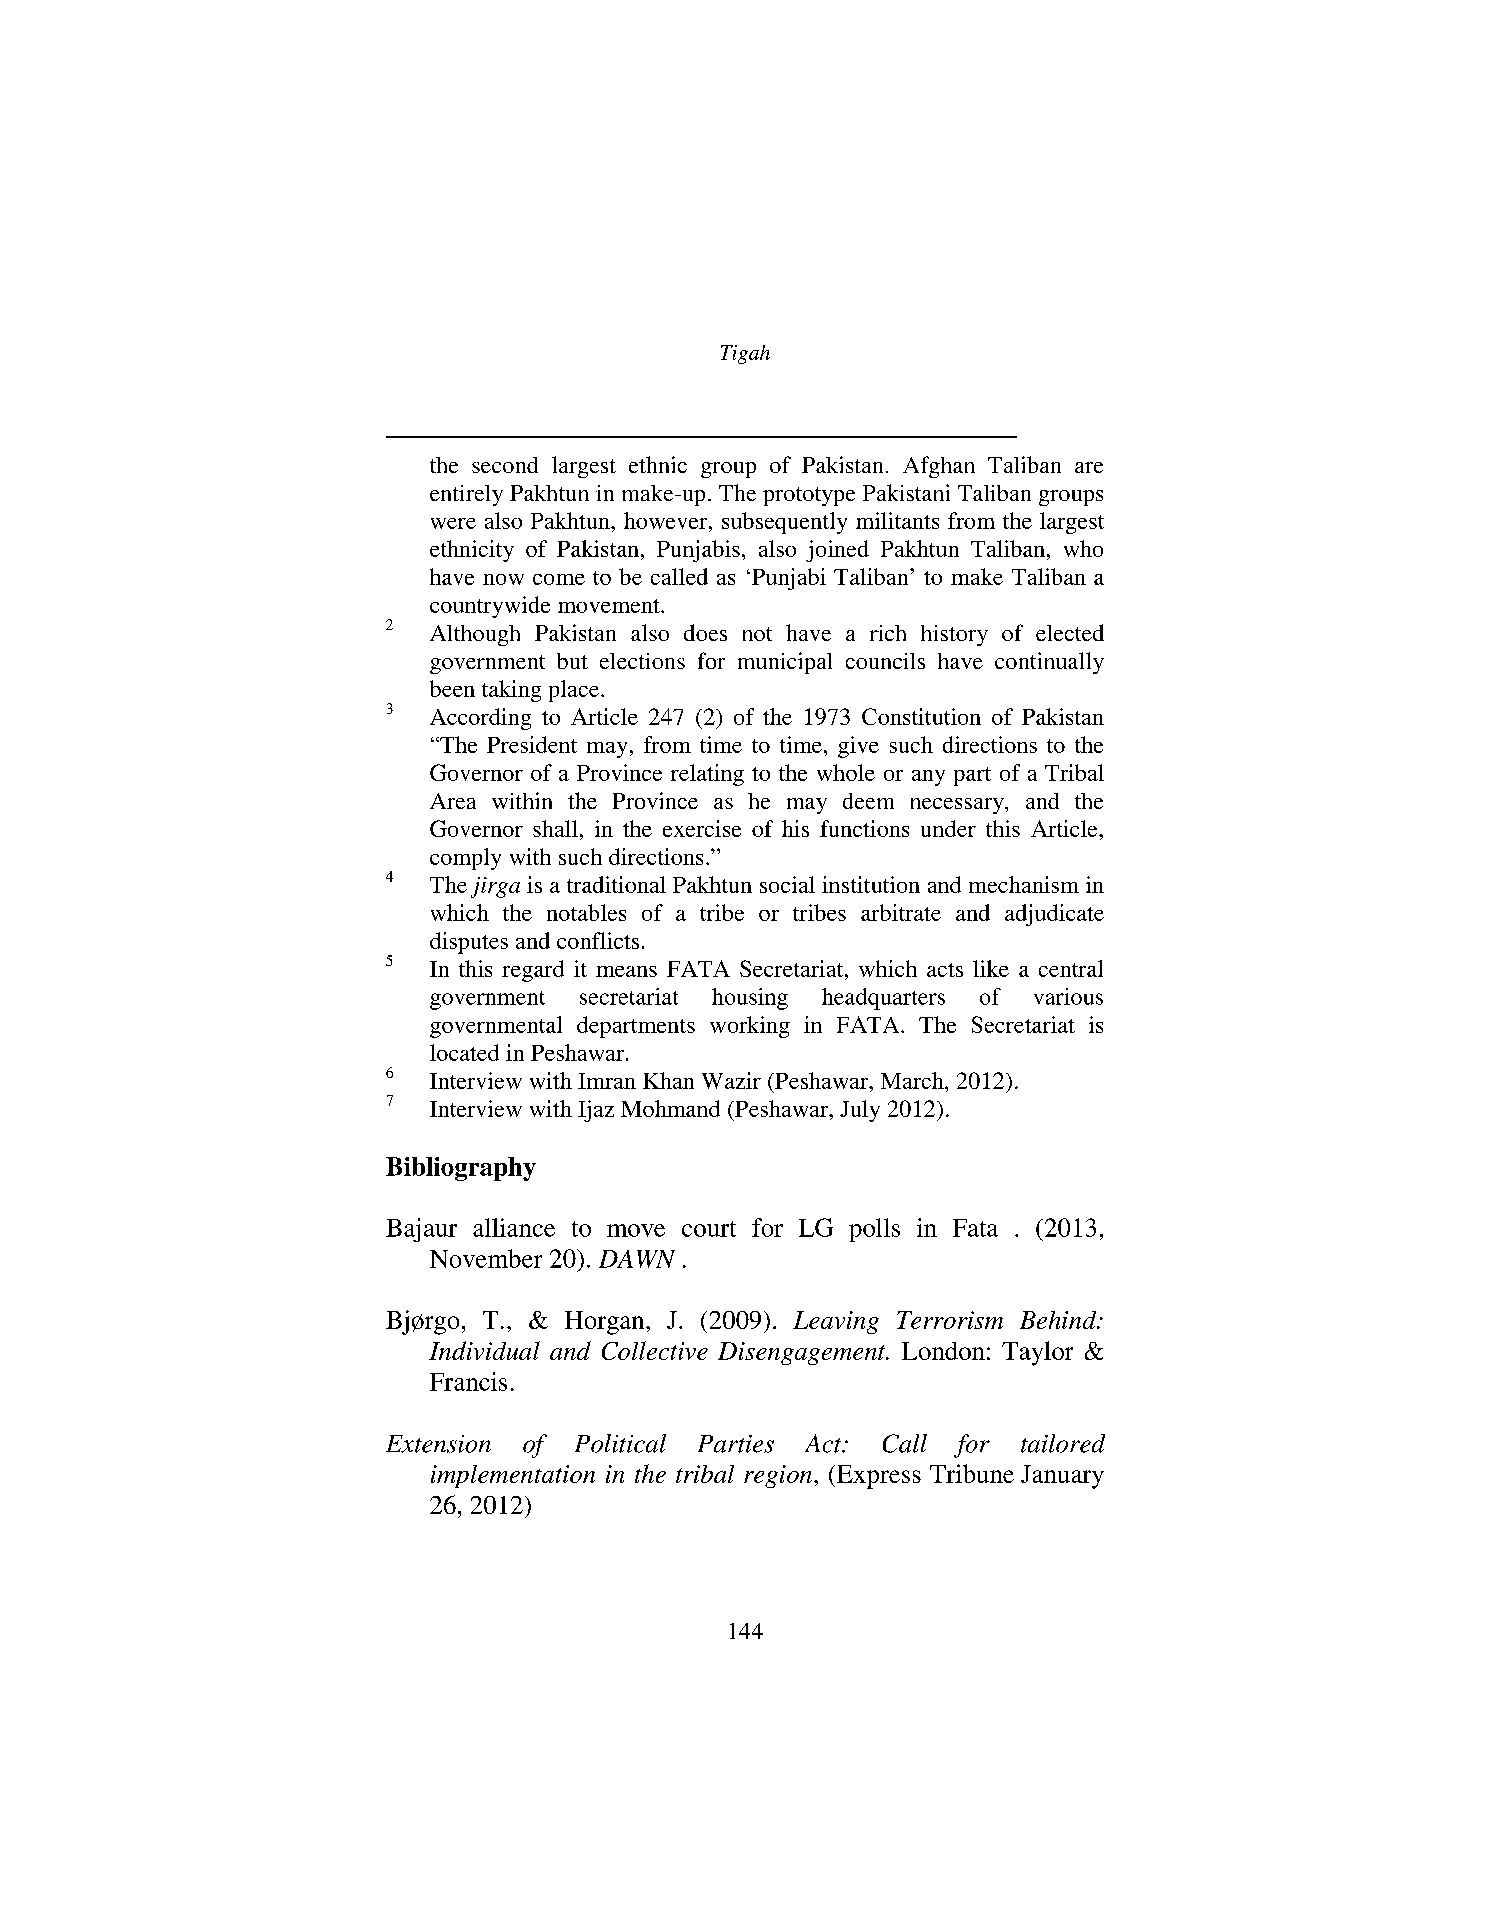  Describe the element at coordinates (779, 1476) in the screenshot. I see `region` at that location.
